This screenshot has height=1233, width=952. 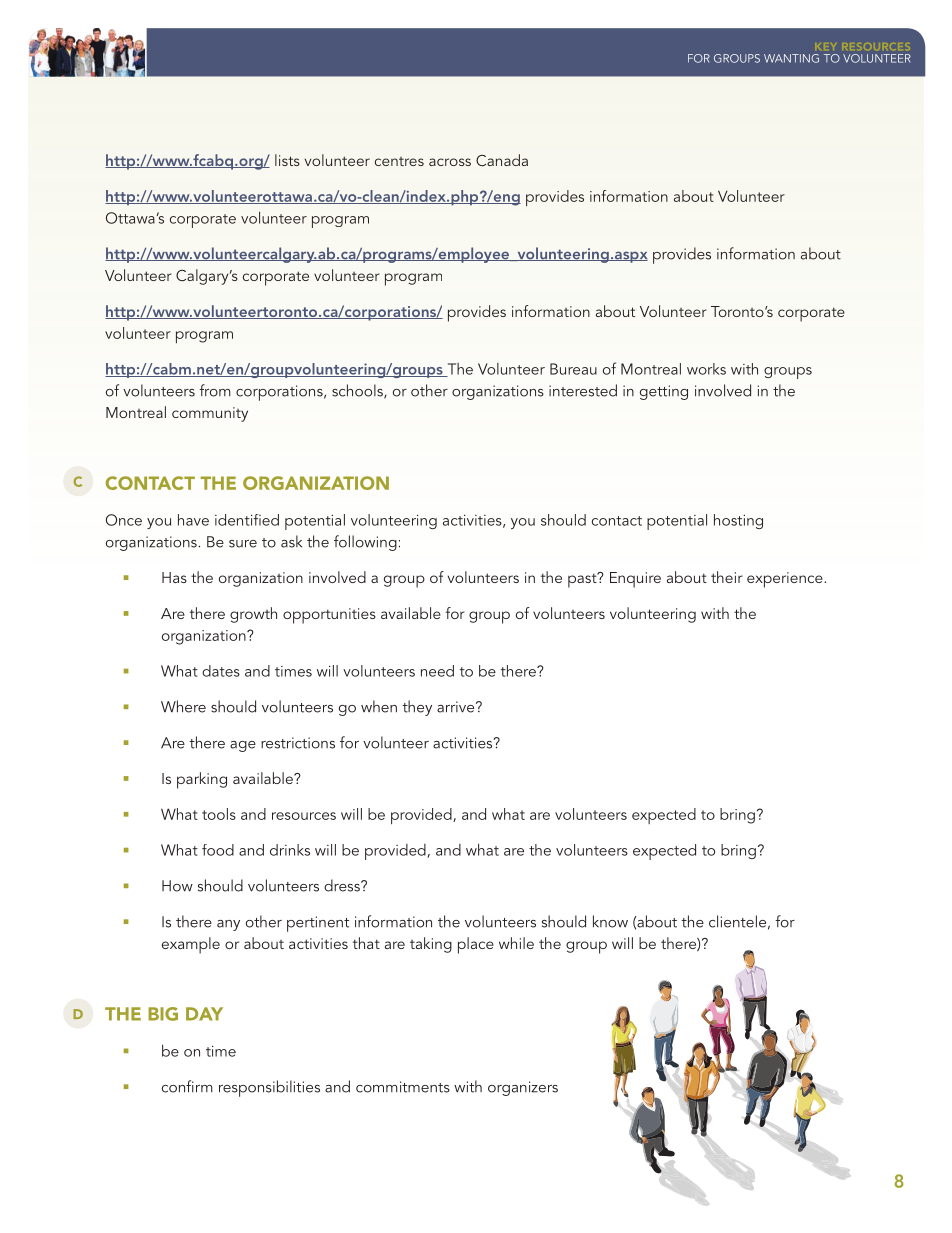 What do you see at coordinates (403, 1087) in the screenshot?
I see `commitments` at bounding box center [403, 1087].
